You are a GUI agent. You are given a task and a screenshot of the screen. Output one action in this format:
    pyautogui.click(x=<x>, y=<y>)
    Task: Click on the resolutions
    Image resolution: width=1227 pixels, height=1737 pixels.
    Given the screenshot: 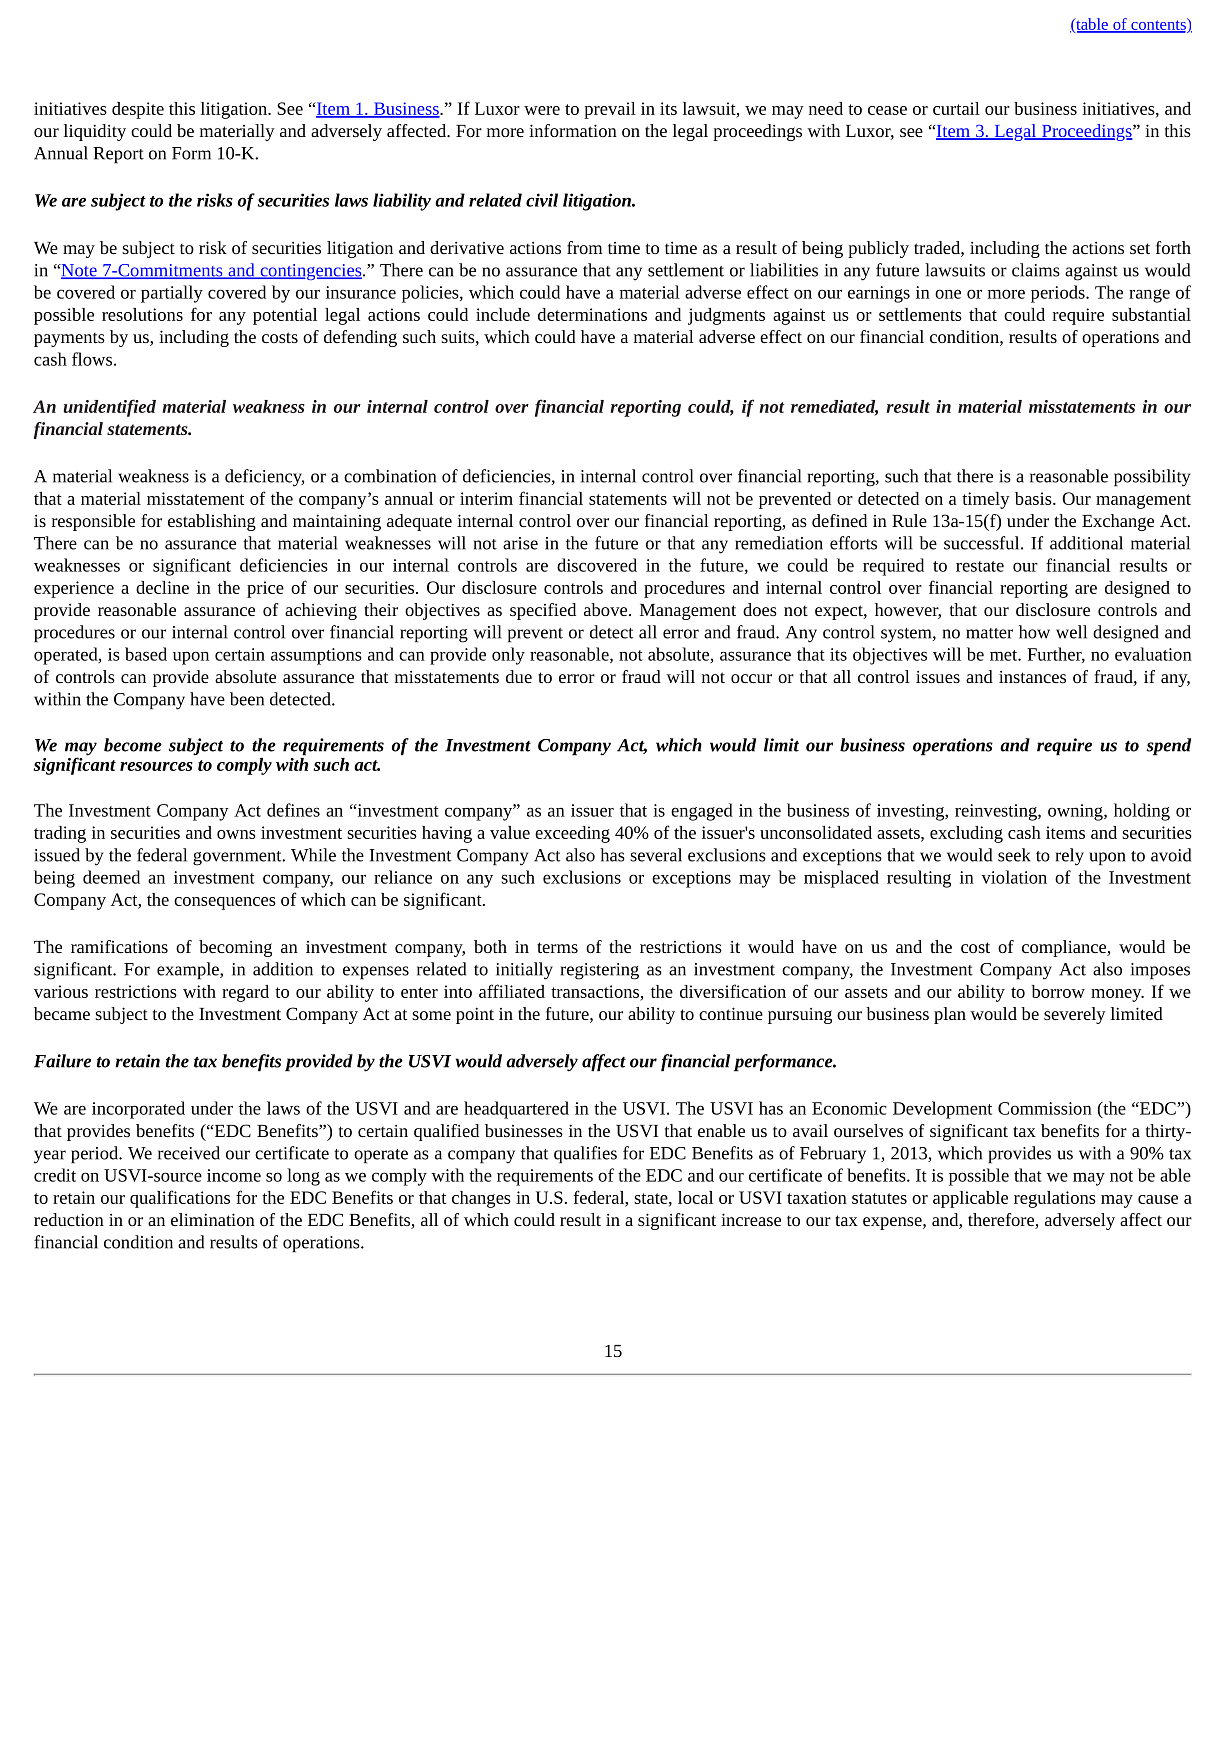 What is the action you would take?
    pyautogui.click(x=142, y=314)
